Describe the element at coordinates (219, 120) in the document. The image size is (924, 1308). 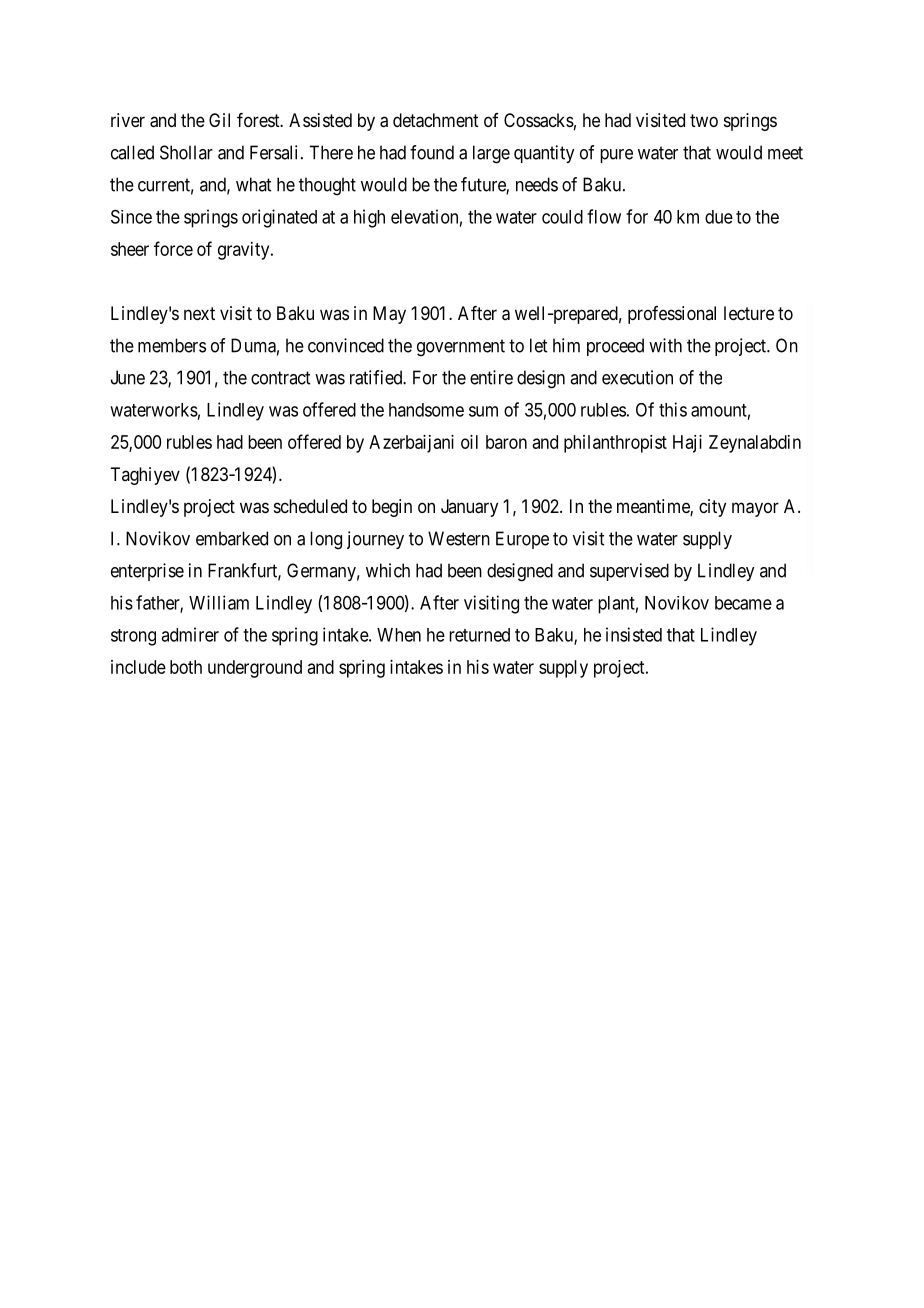
I see `Gil` at that location.
